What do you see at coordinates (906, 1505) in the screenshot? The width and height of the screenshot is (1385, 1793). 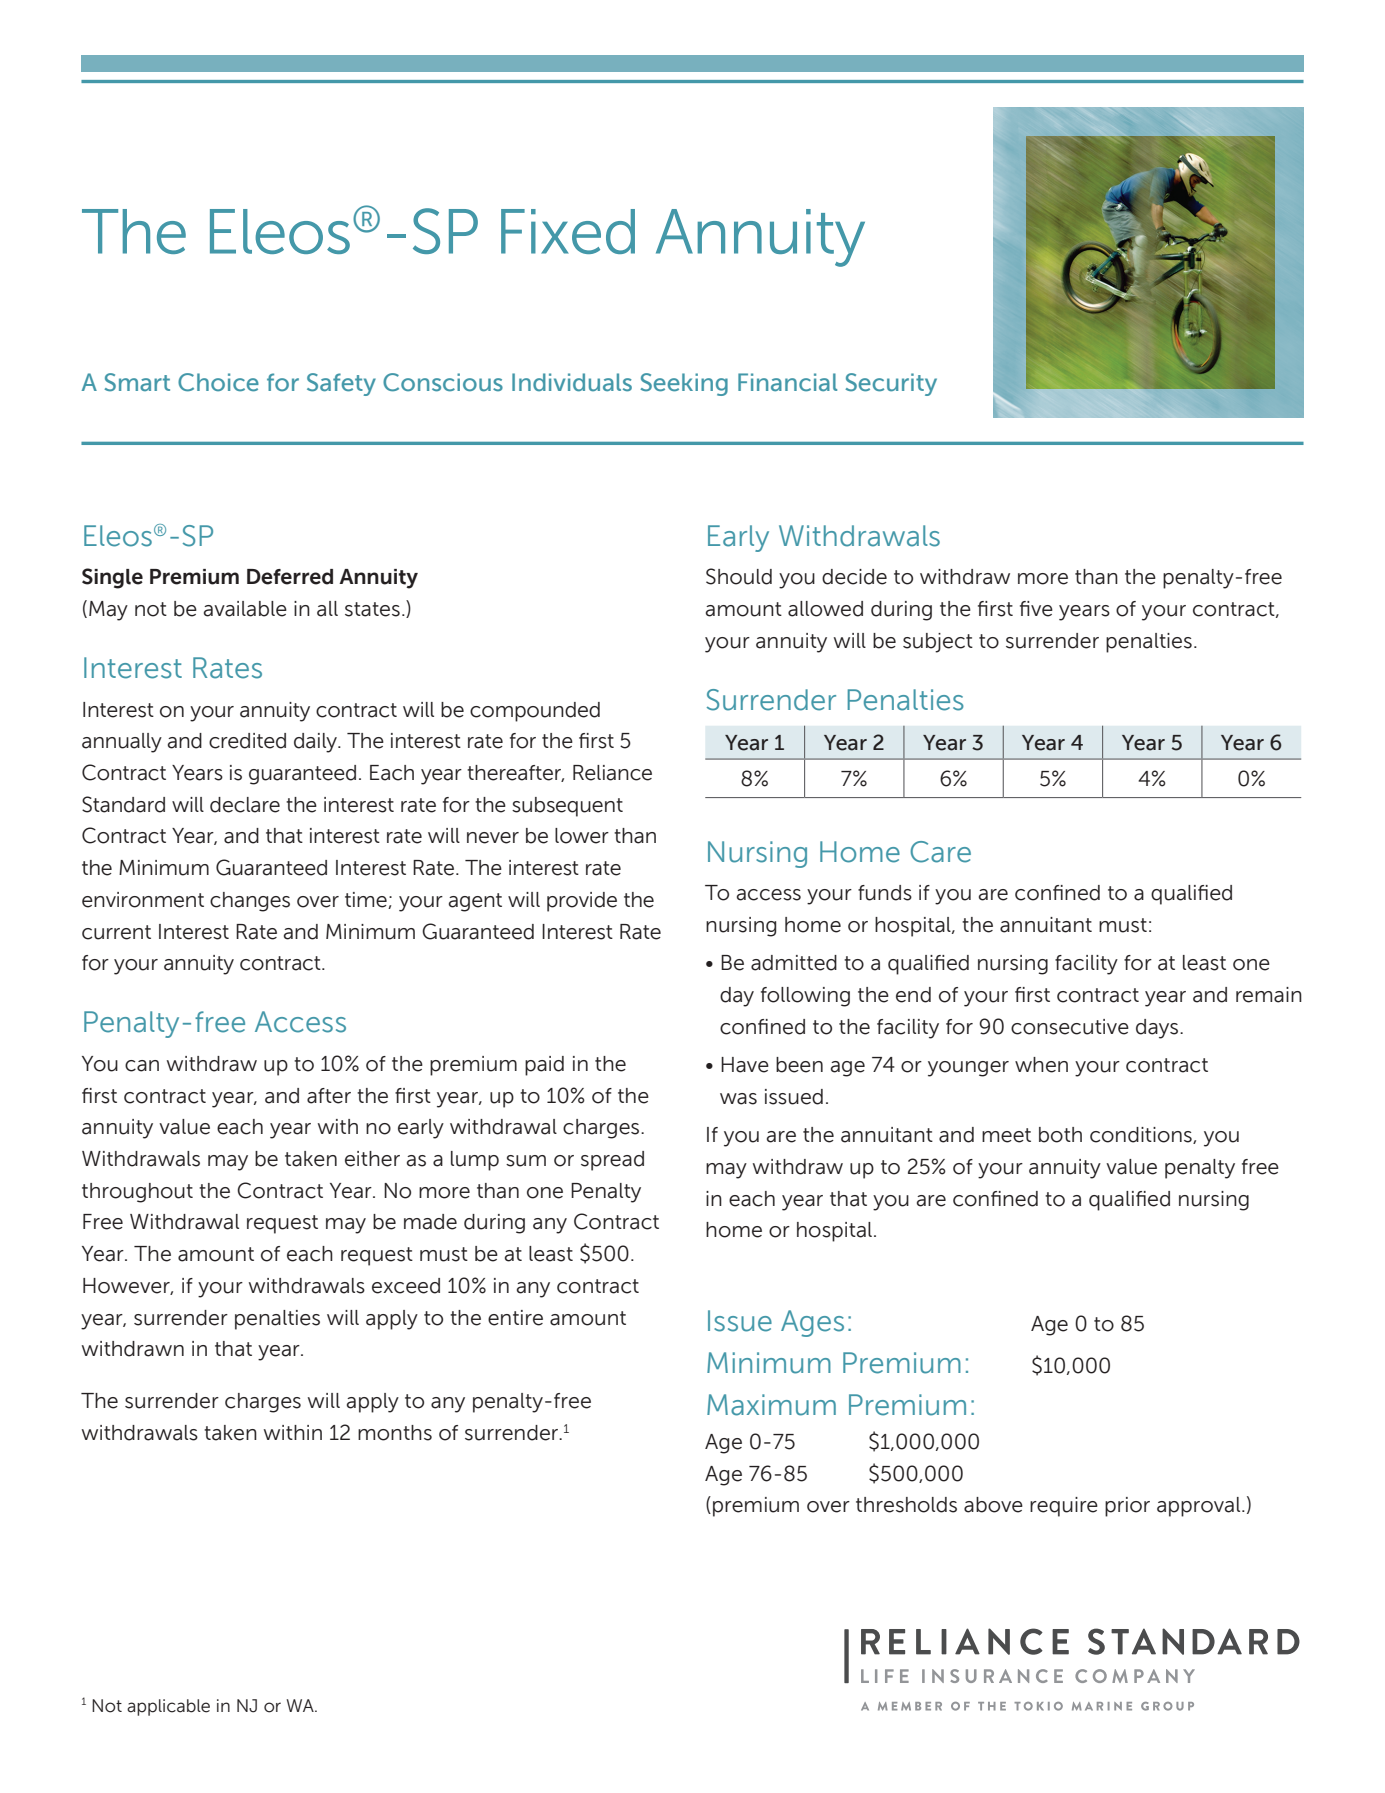 I see `thresholds` at bounding box center [906, 1505].
